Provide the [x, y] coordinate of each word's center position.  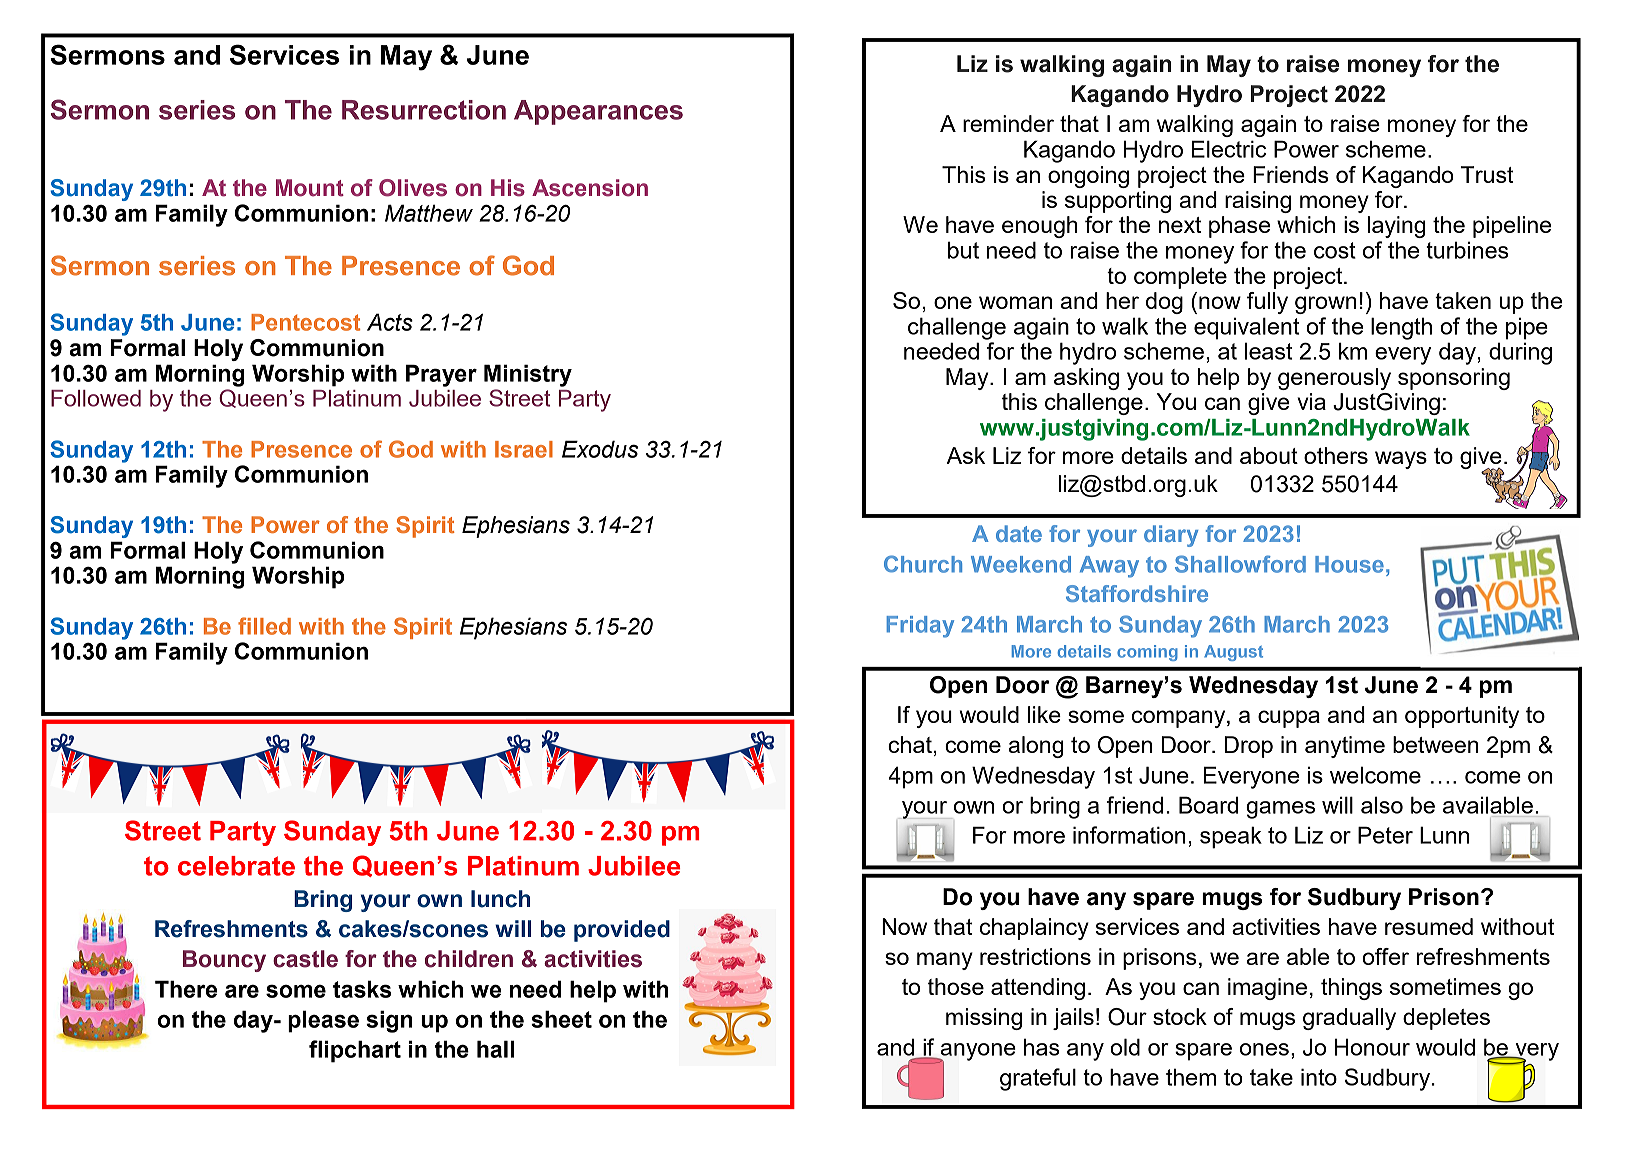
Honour [1372, 1047]
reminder [1008, 123]
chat [910, 744]
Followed [96, 398]
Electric [1229, 149]
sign [389, 1021]
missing [984, 1019]
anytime [1345, 747]
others [1336, 455]
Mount [310, 188]
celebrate [236, 866]
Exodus [600, 449]
